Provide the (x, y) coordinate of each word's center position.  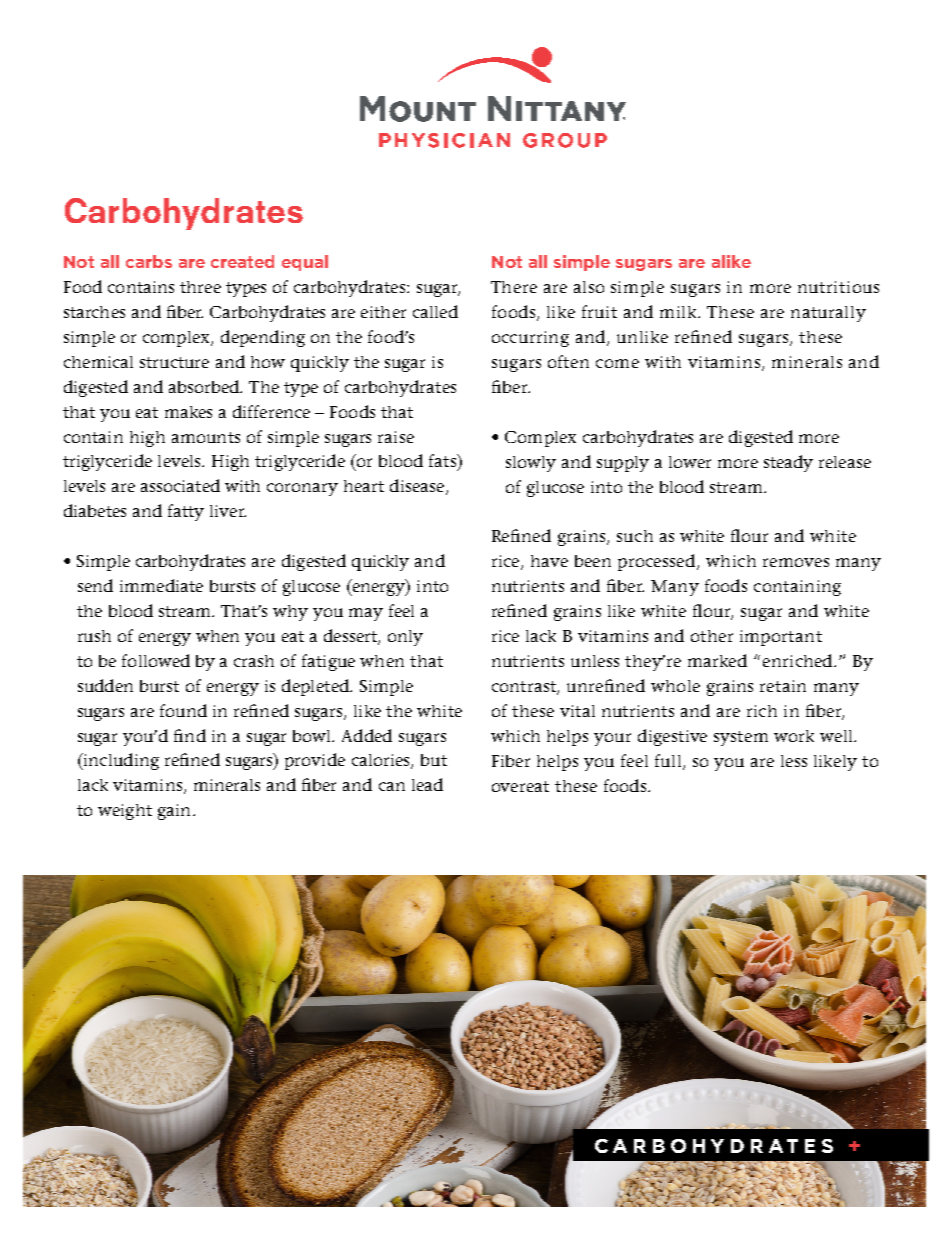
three (200, 287)
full (669, 761)
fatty (186, 512)
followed (156, 660)
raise (396, 437)
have (549, 561)
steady (788, 463)
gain (176, 812)
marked (717, 660)
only (405, 638)
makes (188, 412)
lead (427, 784)
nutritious (838, 287)
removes (796, 562)
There (514, 287)
